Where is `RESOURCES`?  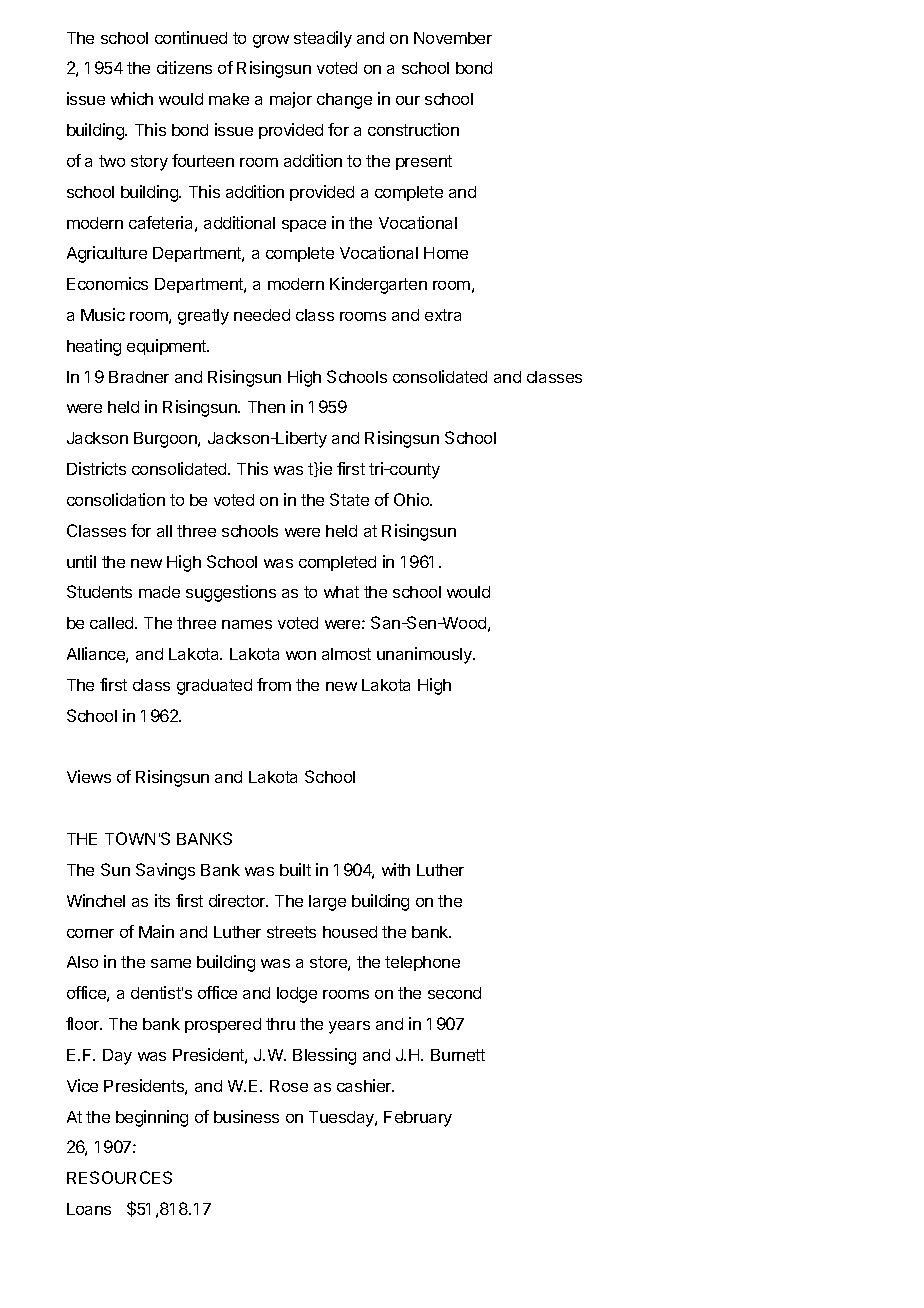 RESOURCES is located at coordinates (119, 1177).
